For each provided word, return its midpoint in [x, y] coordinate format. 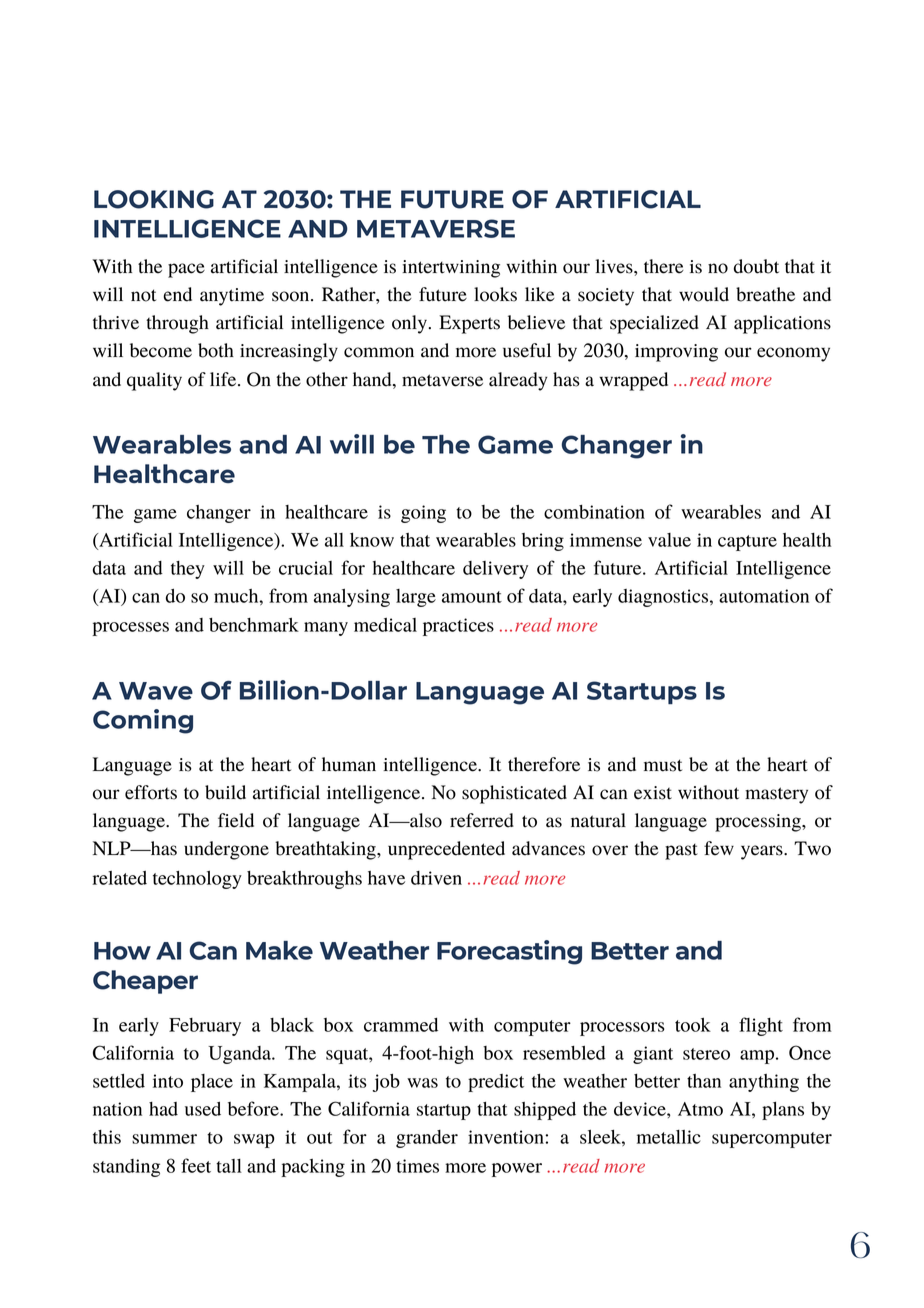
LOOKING [154, 199]
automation [764, 596]
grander [427, 1139]
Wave [156, 691]
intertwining [451, 269]
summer [164, 1139]
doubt [756, 266]
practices [458, 627]
